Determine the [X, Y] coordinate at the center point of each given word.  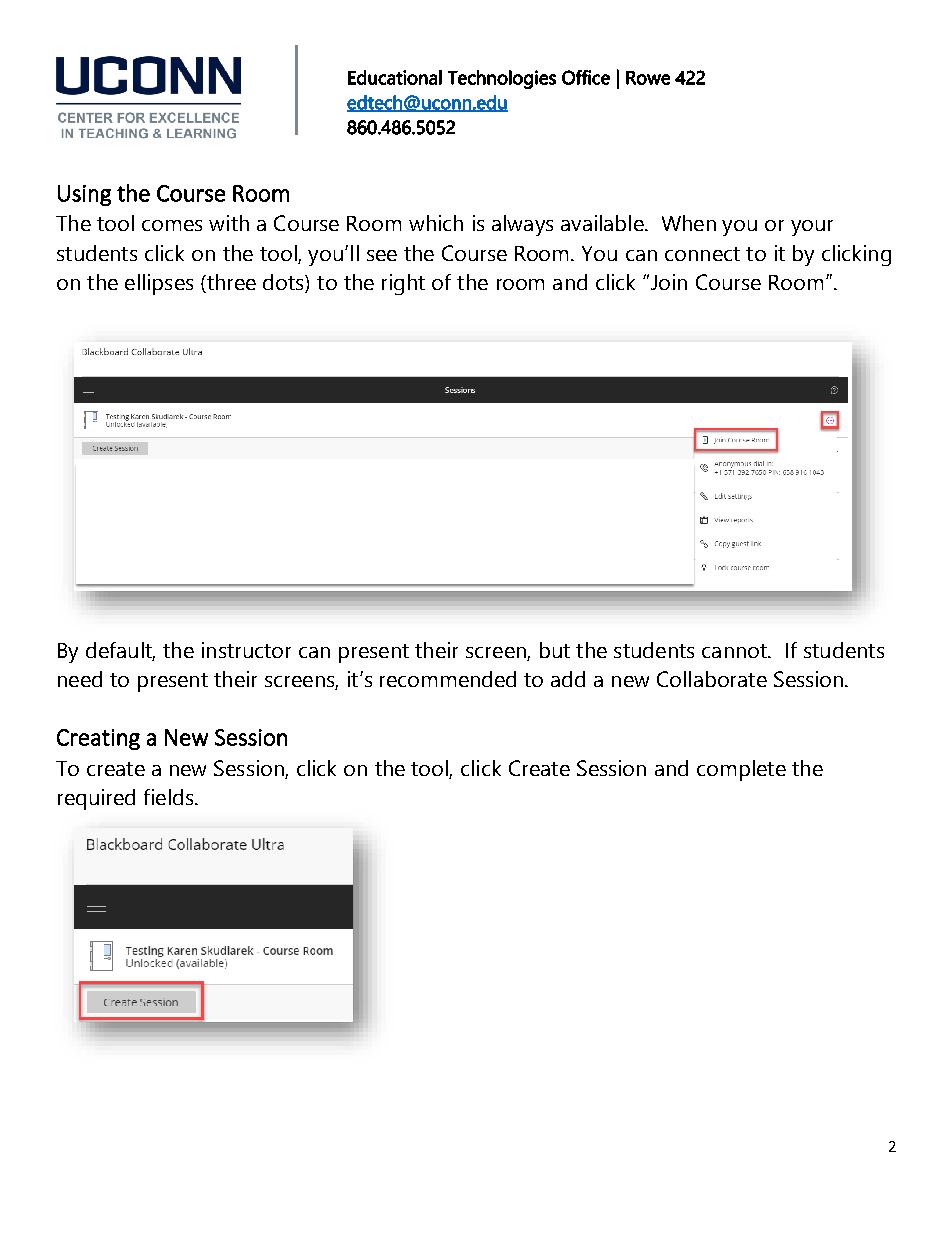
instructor [246, 650]
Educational [395, 77]
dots [284, 282]
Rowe [648, 78]
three [230, 282]
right [403, 284]
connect [702, 254]
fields [170, 797]
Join [667, 282]
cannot [735, 651]
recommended [448, 679]
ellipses [159, 284]
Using [84, 195]
